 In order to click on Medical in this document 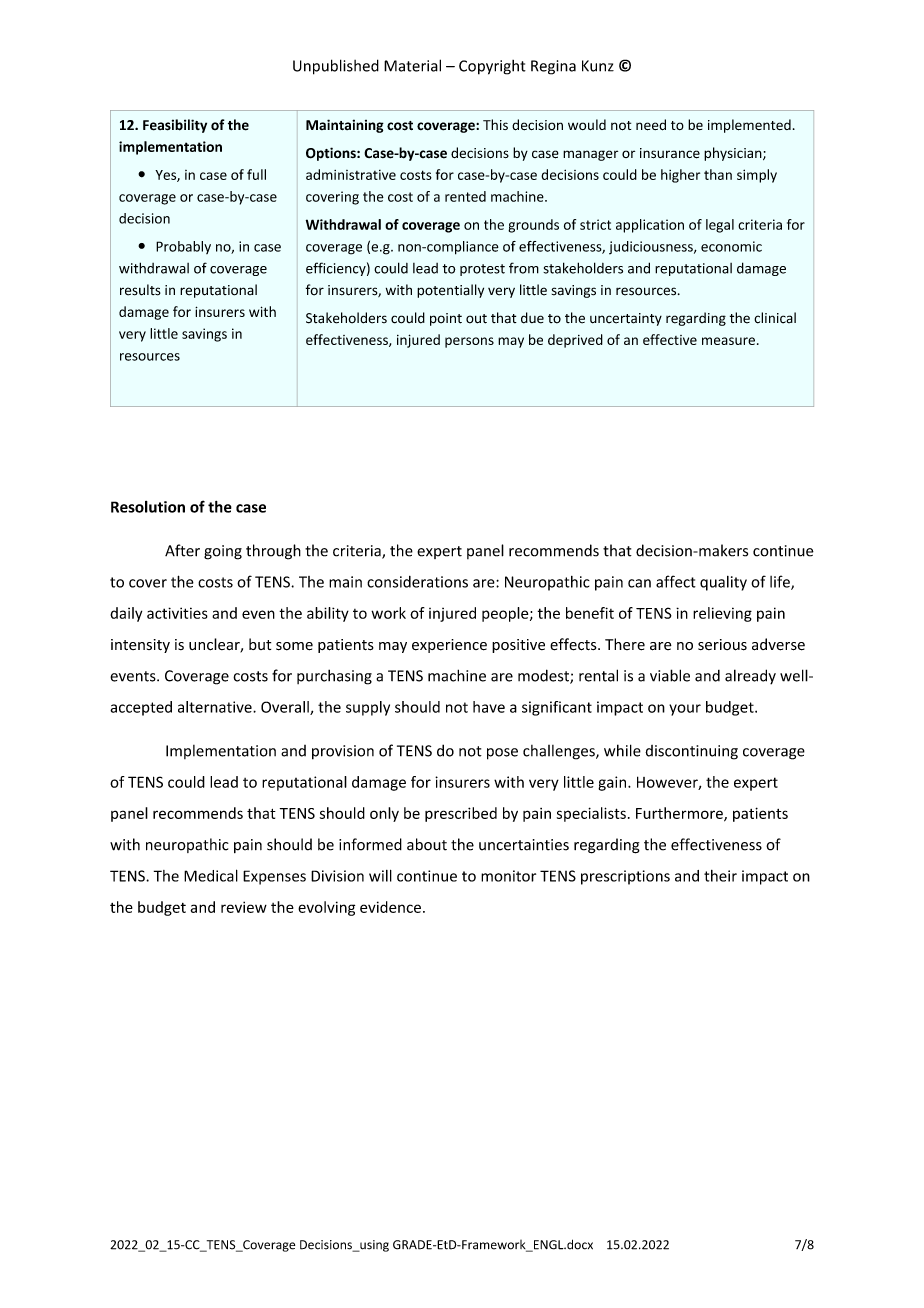, I will do `click(211, 875)`.
